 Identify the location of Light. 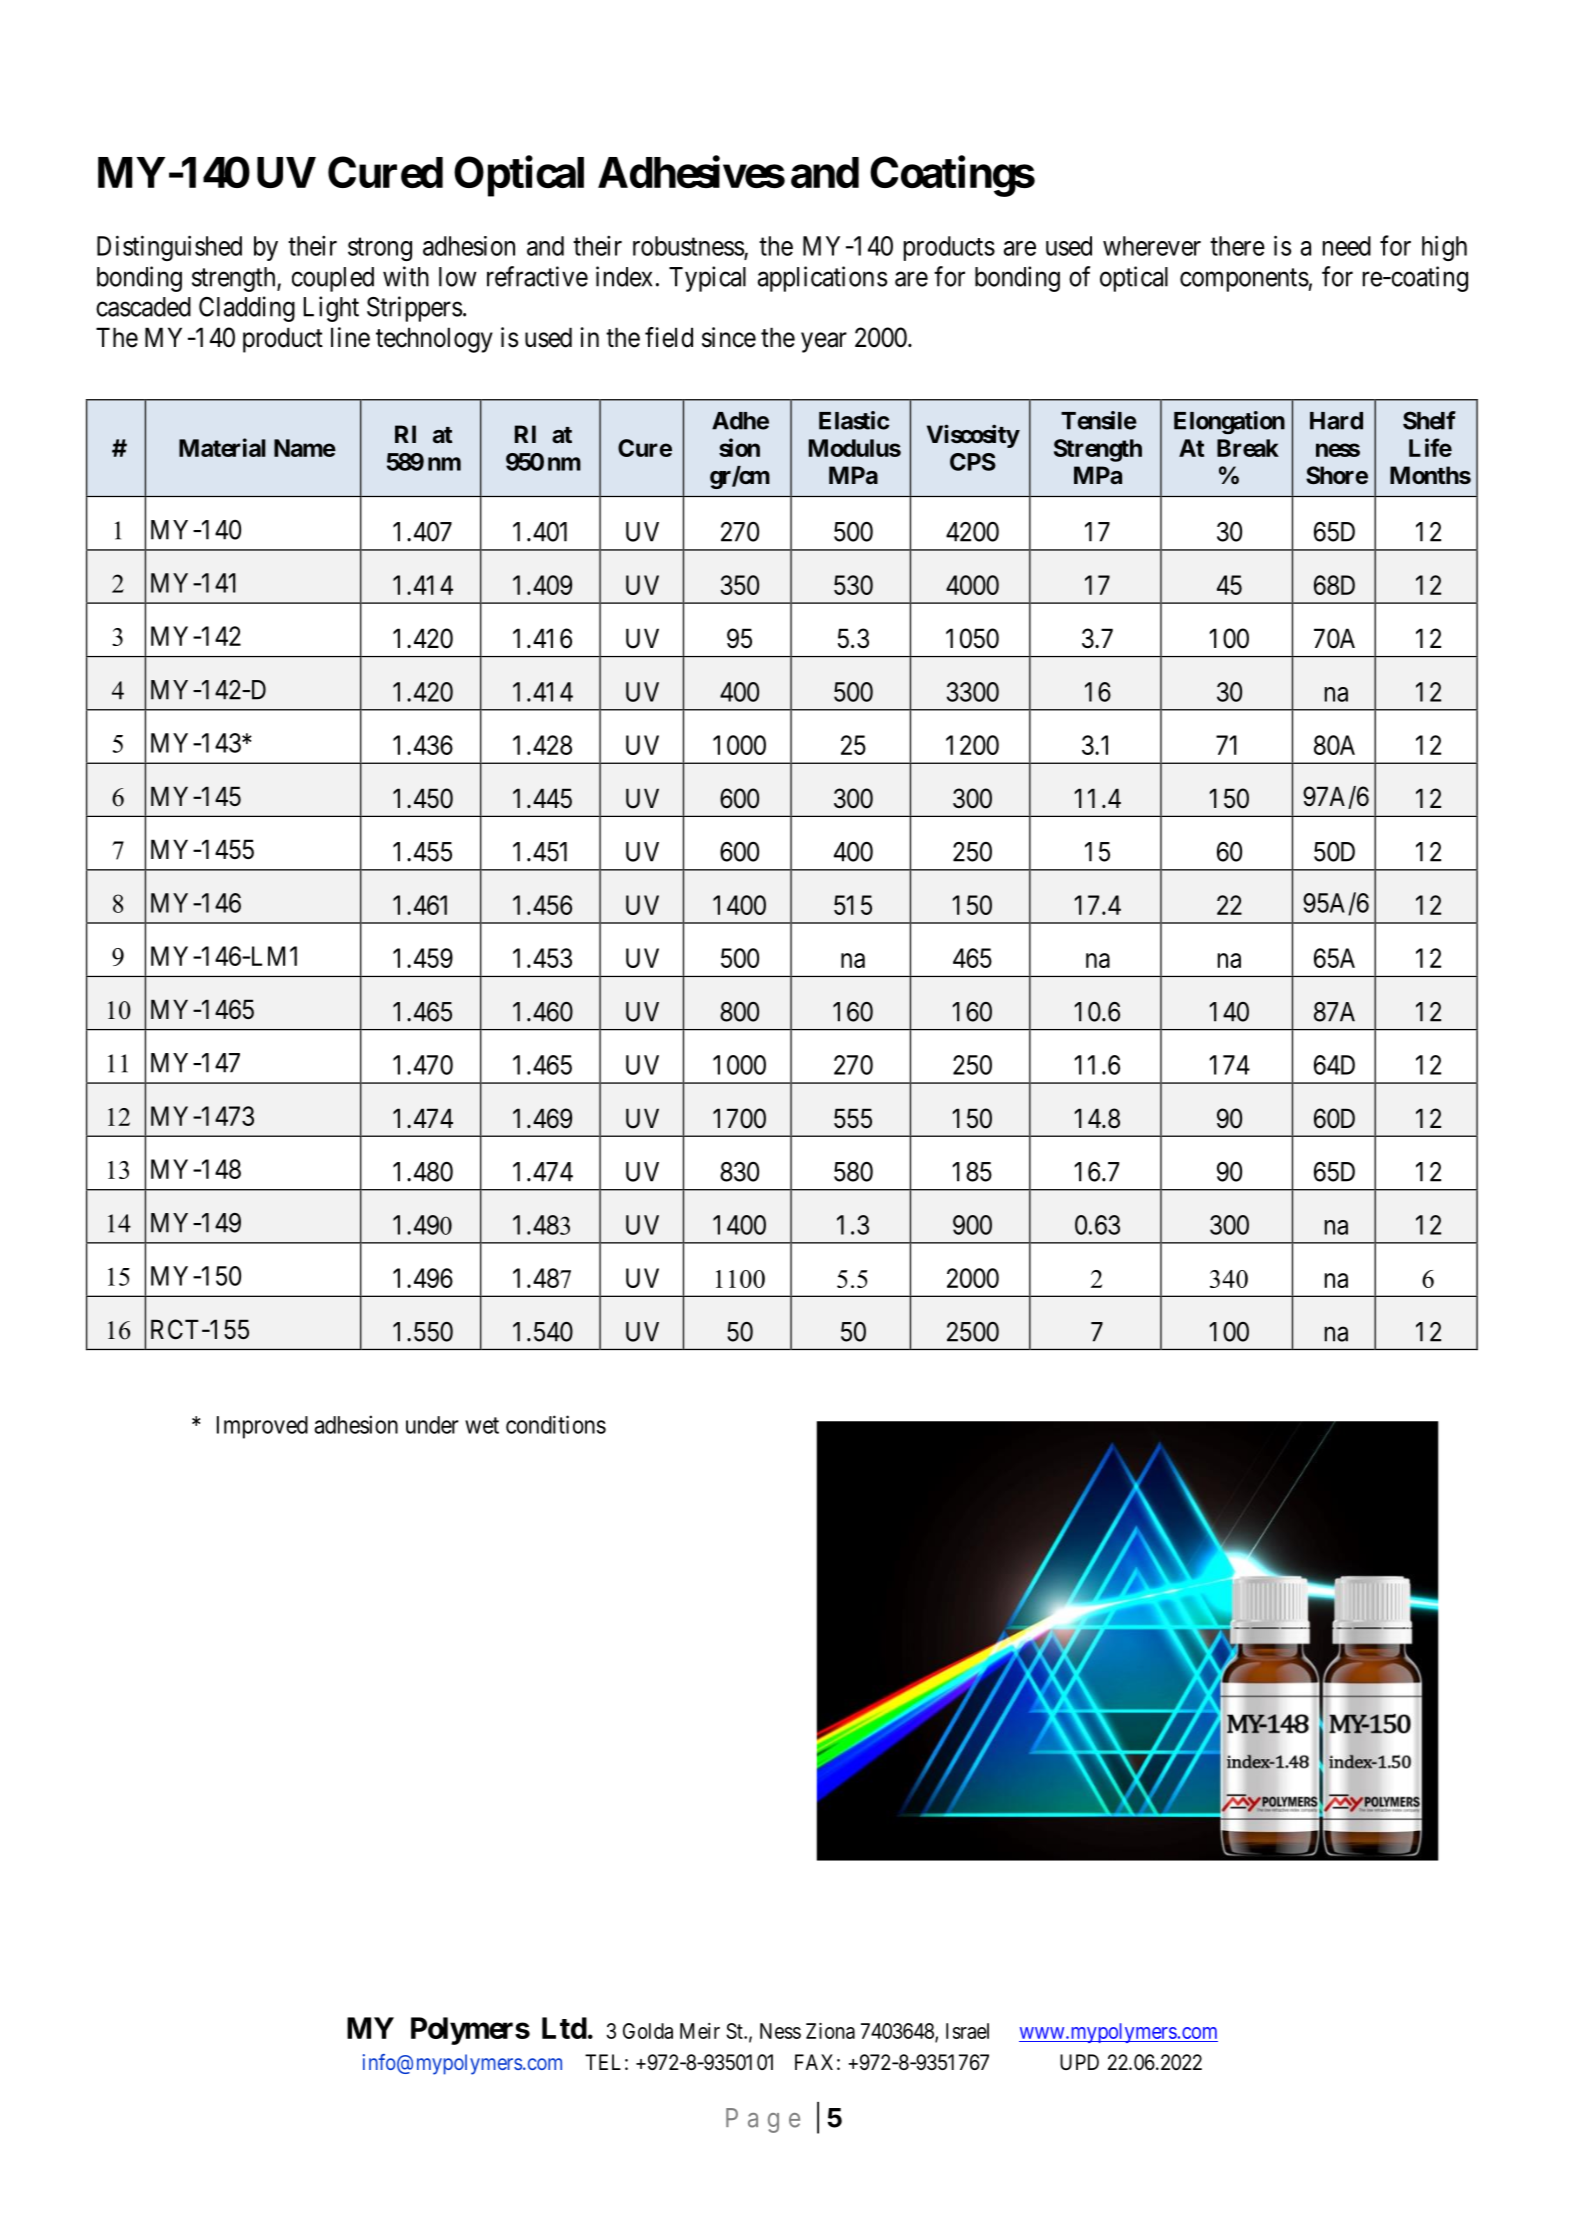
(331, 309).
